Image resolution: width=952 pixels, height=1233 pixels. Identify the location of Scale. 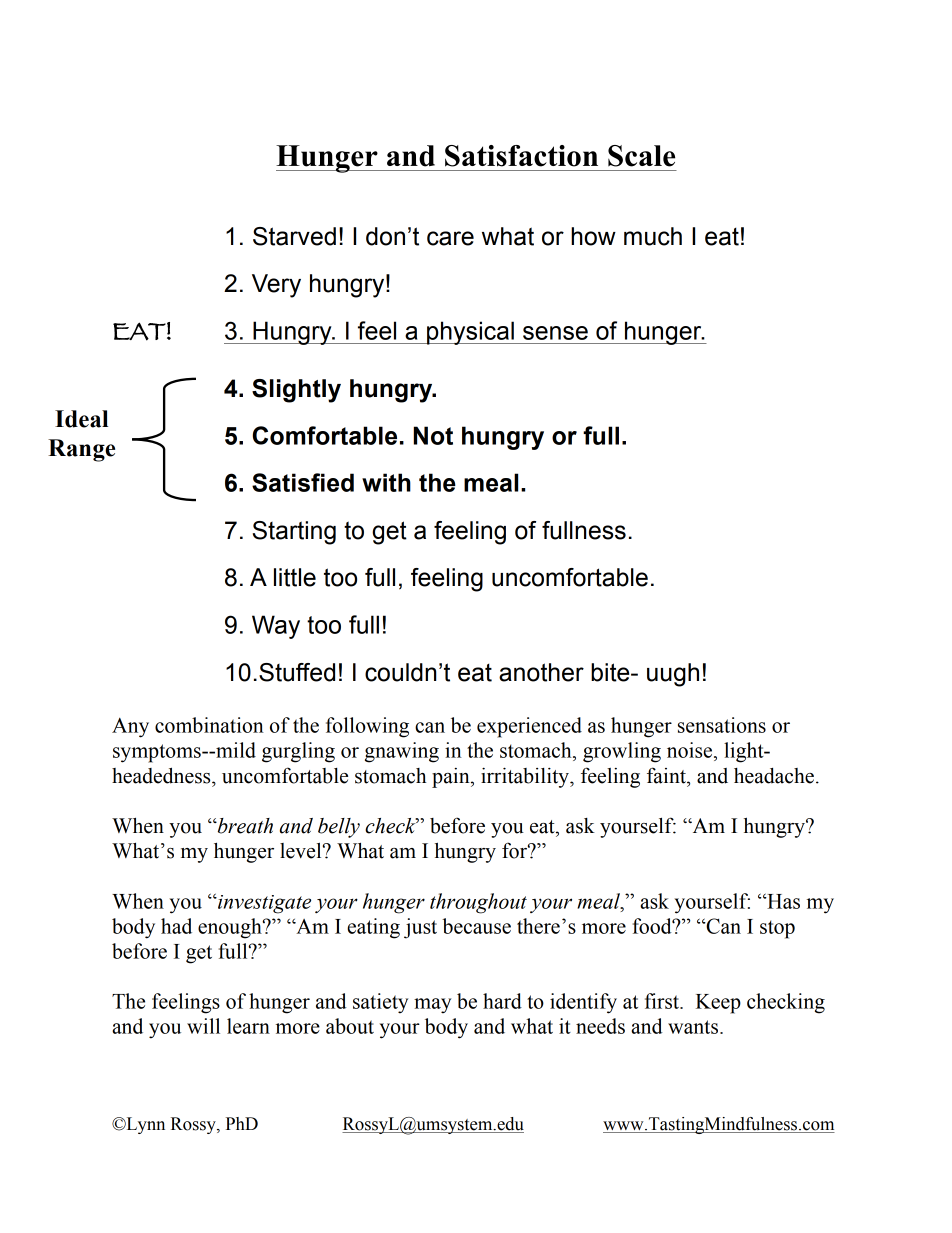
(641, 156).
